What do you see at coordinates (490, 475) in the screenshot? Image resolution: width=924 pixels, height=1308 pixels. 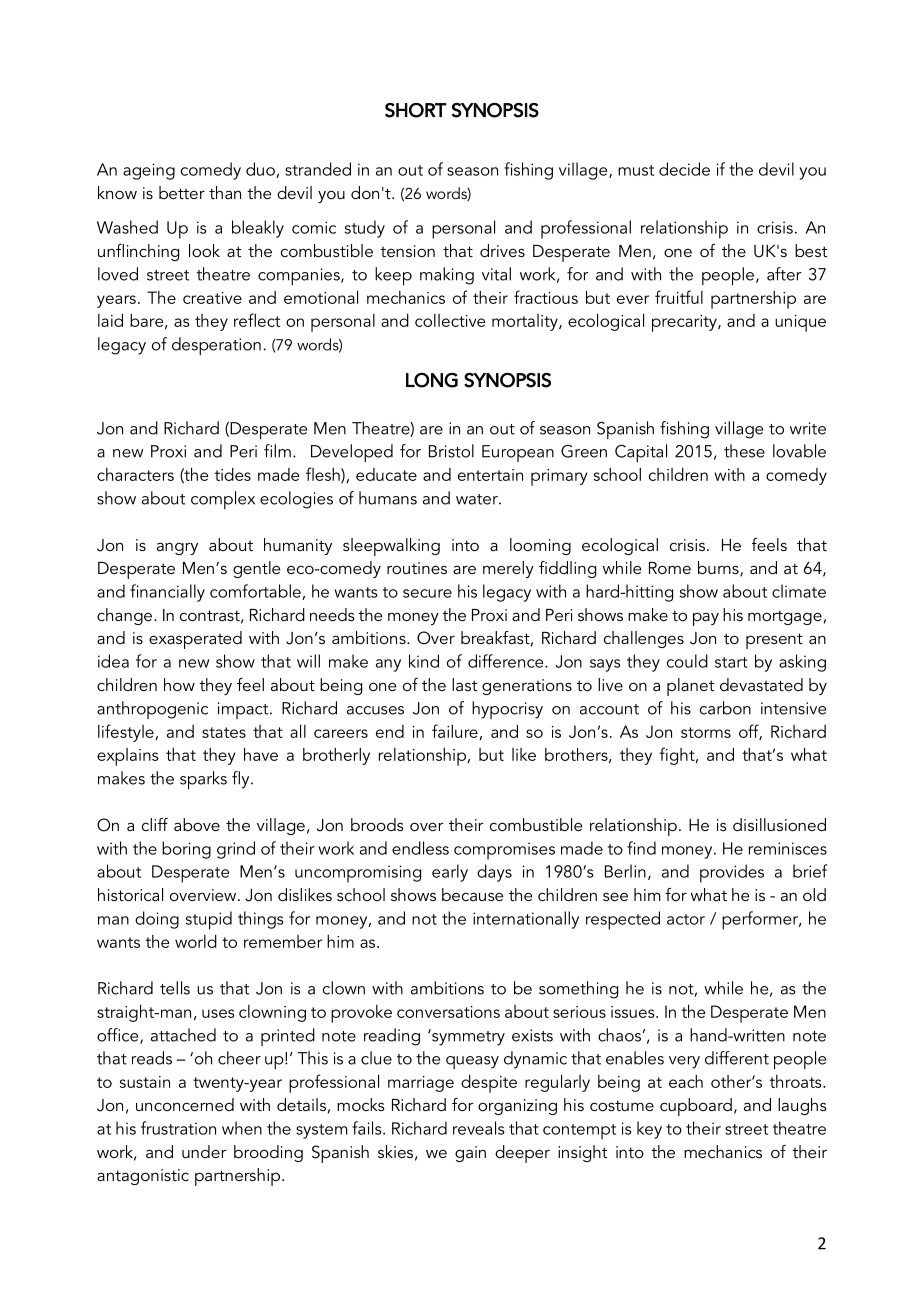 I see `entertain` at bounding box center [490, 475].
